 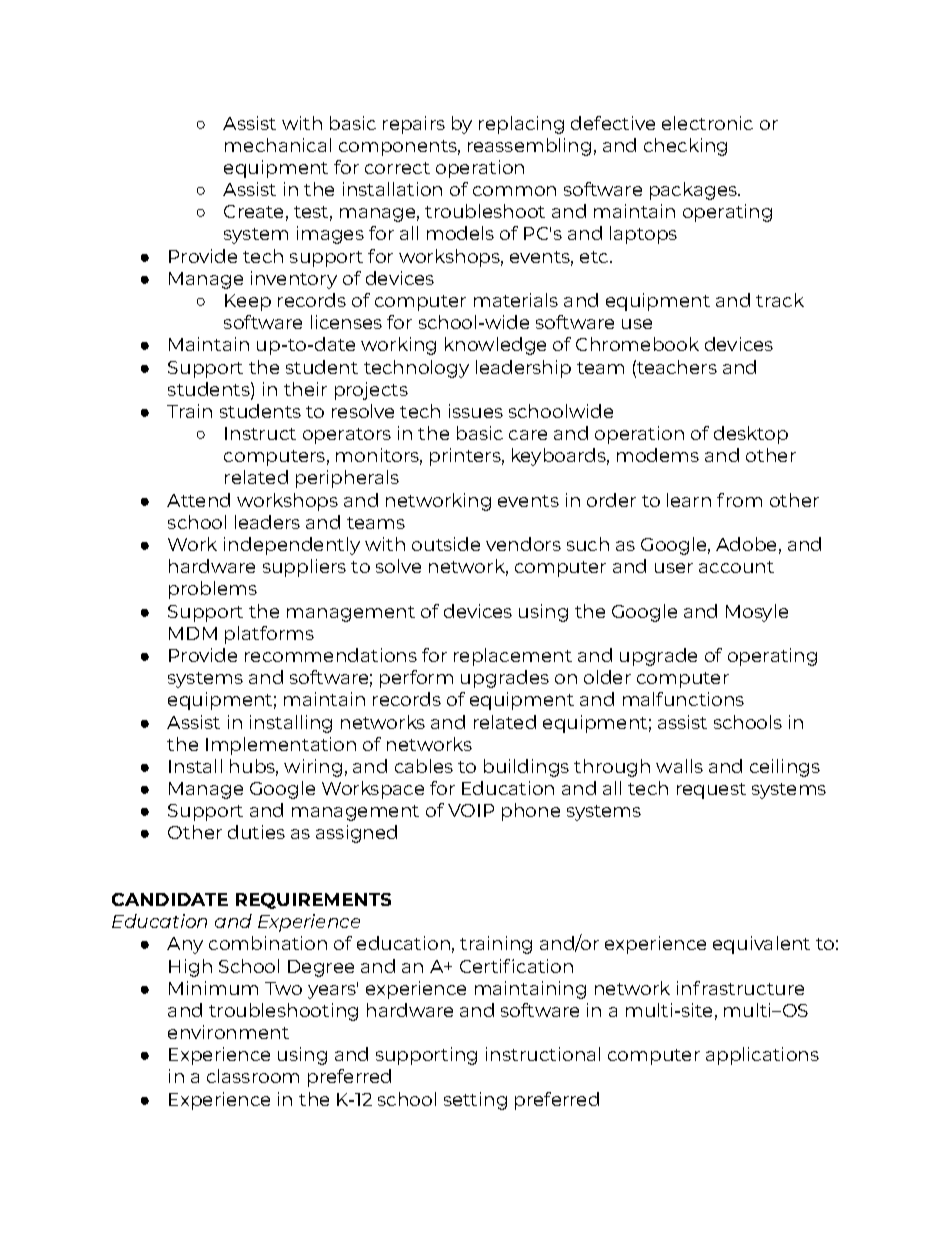 I want to click on reassembling, so click(x=529, y=147).
